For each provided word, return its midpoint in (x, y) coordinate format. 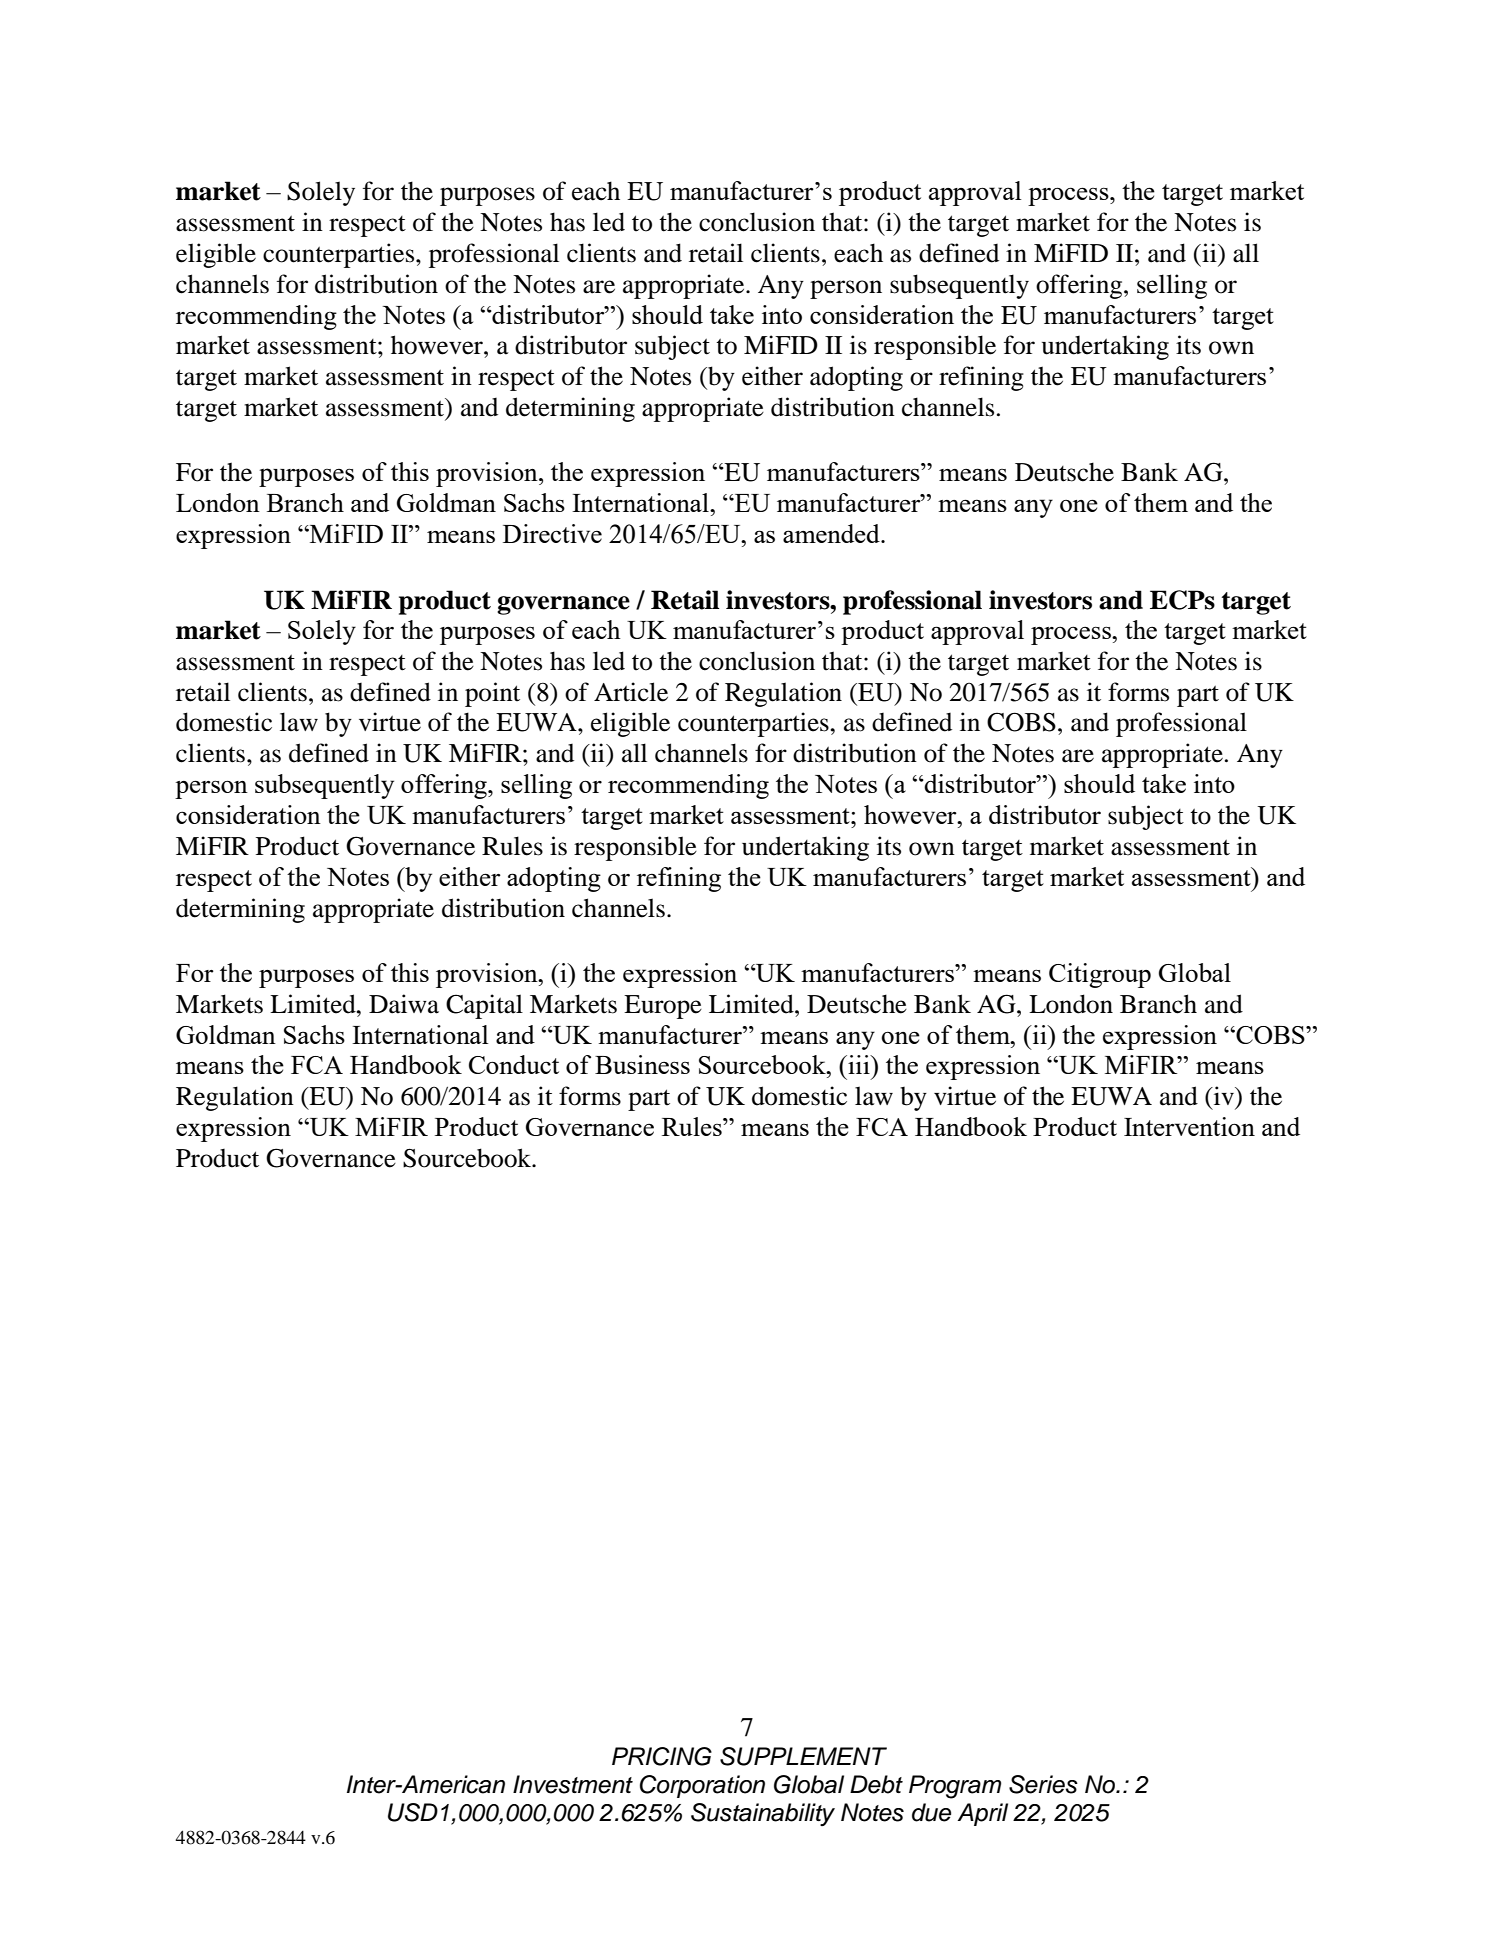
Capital (484, 1006)
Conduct (514, 1064)
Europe (663, 1007)
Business (642, 1064)
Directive (552, 533)
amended (832, 533)
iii (859, 1064)
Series (1043, 1784)
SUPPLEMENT (803, 1756)
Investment (573, 1784)
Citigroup (1100, 975)
